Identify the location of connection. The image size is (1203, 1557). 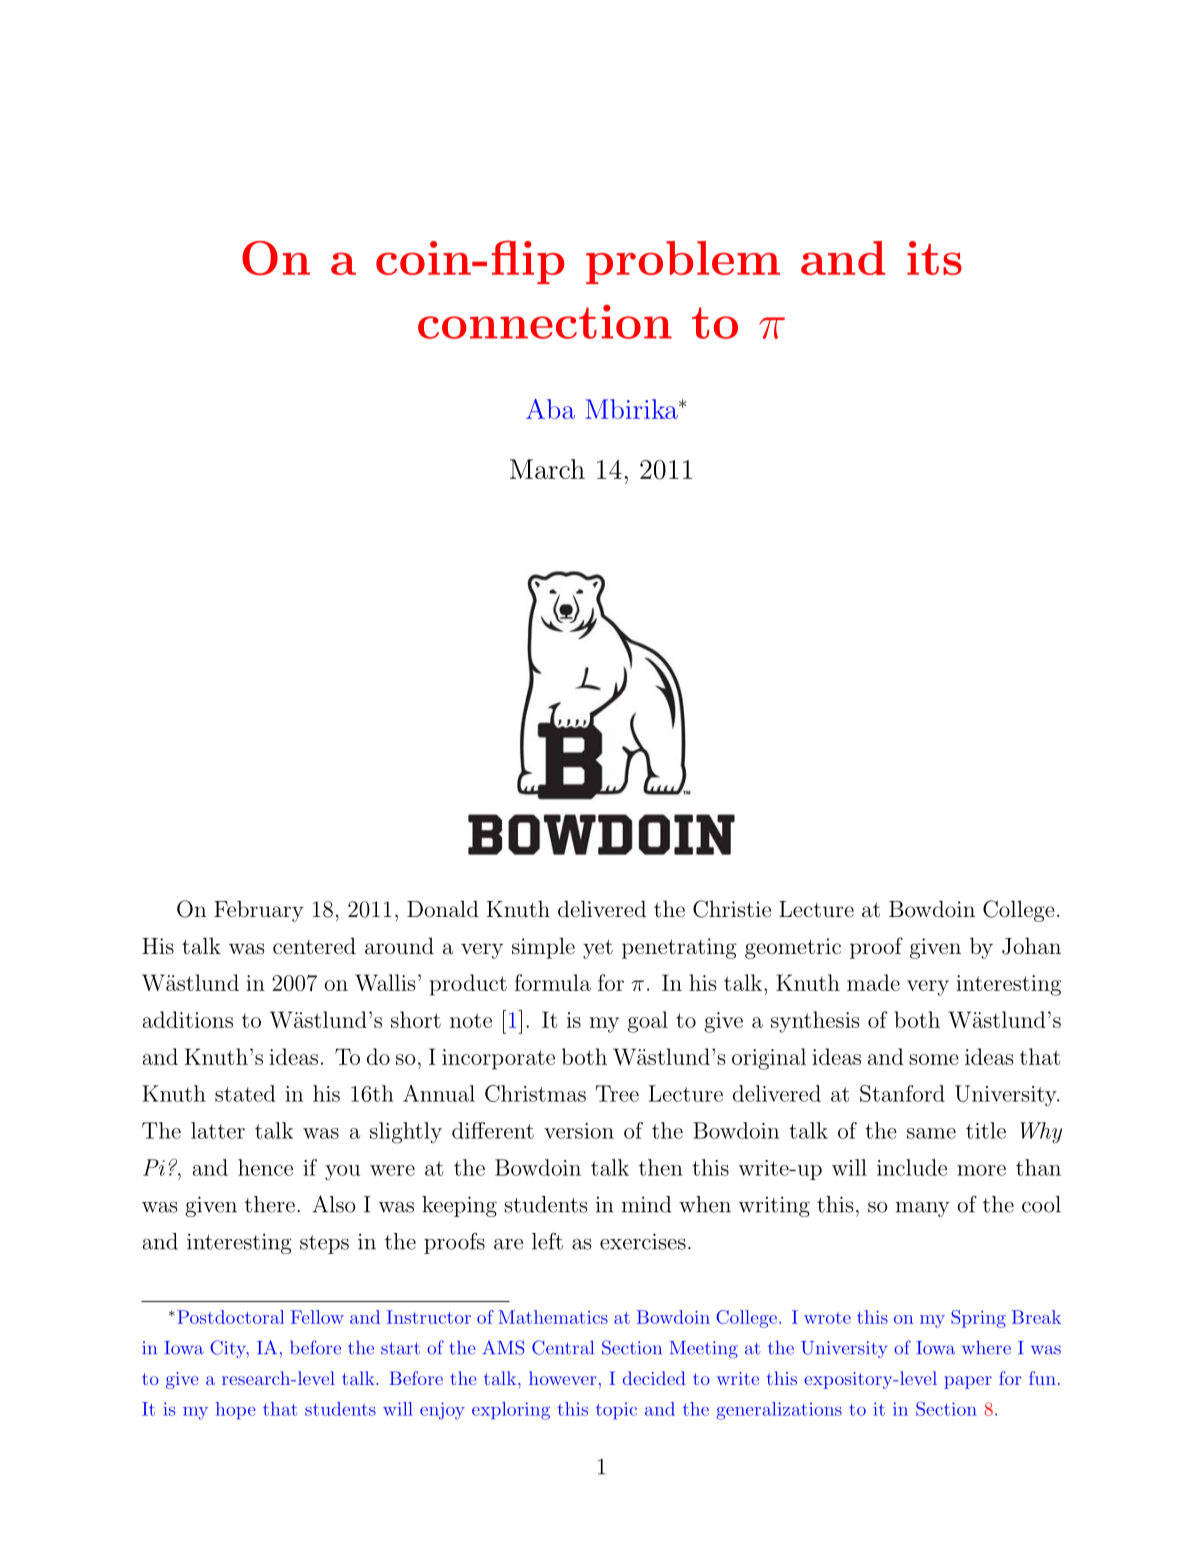
(545, 321).
